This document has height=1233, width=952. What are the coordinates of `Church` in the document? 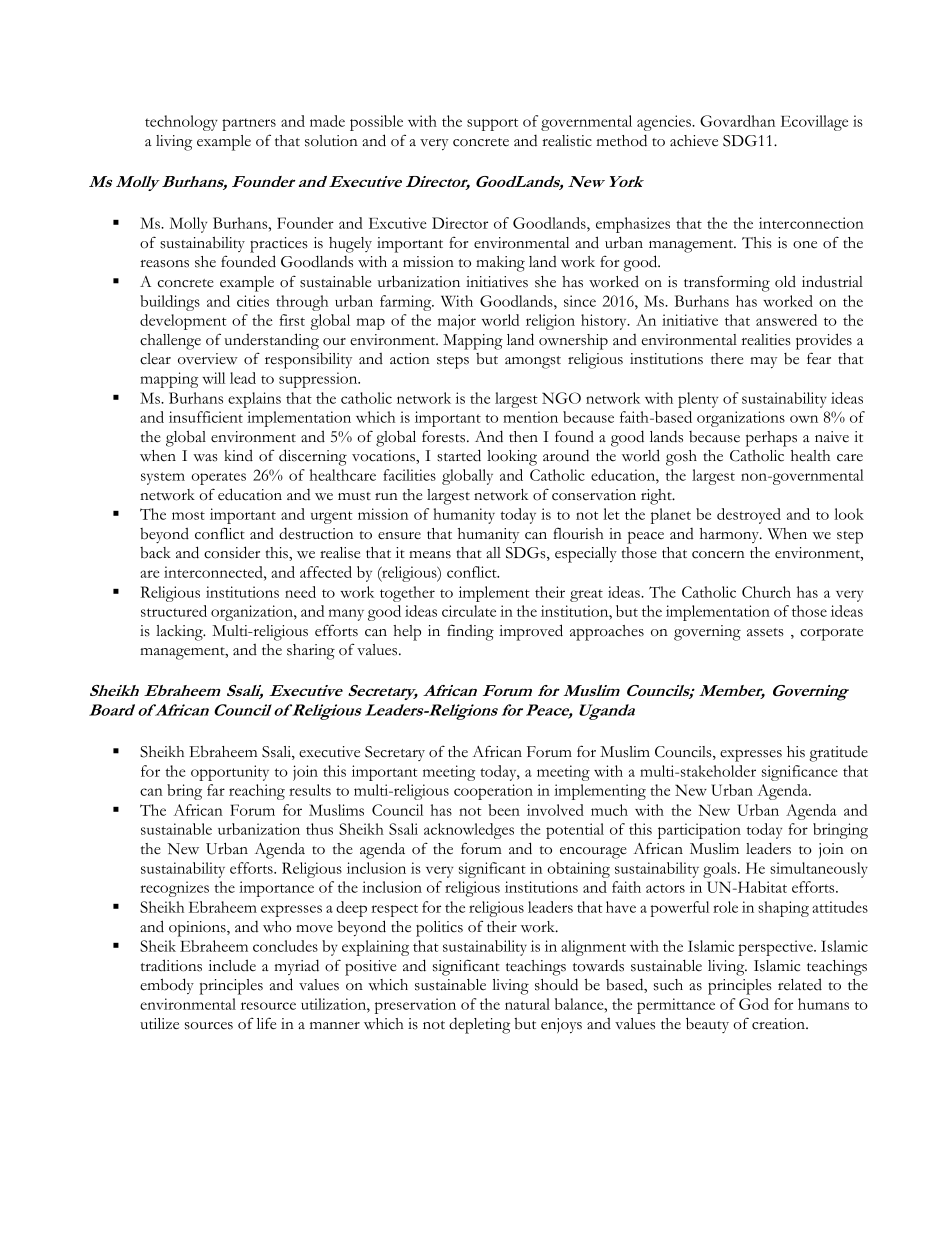 It's located at (766, 592).
